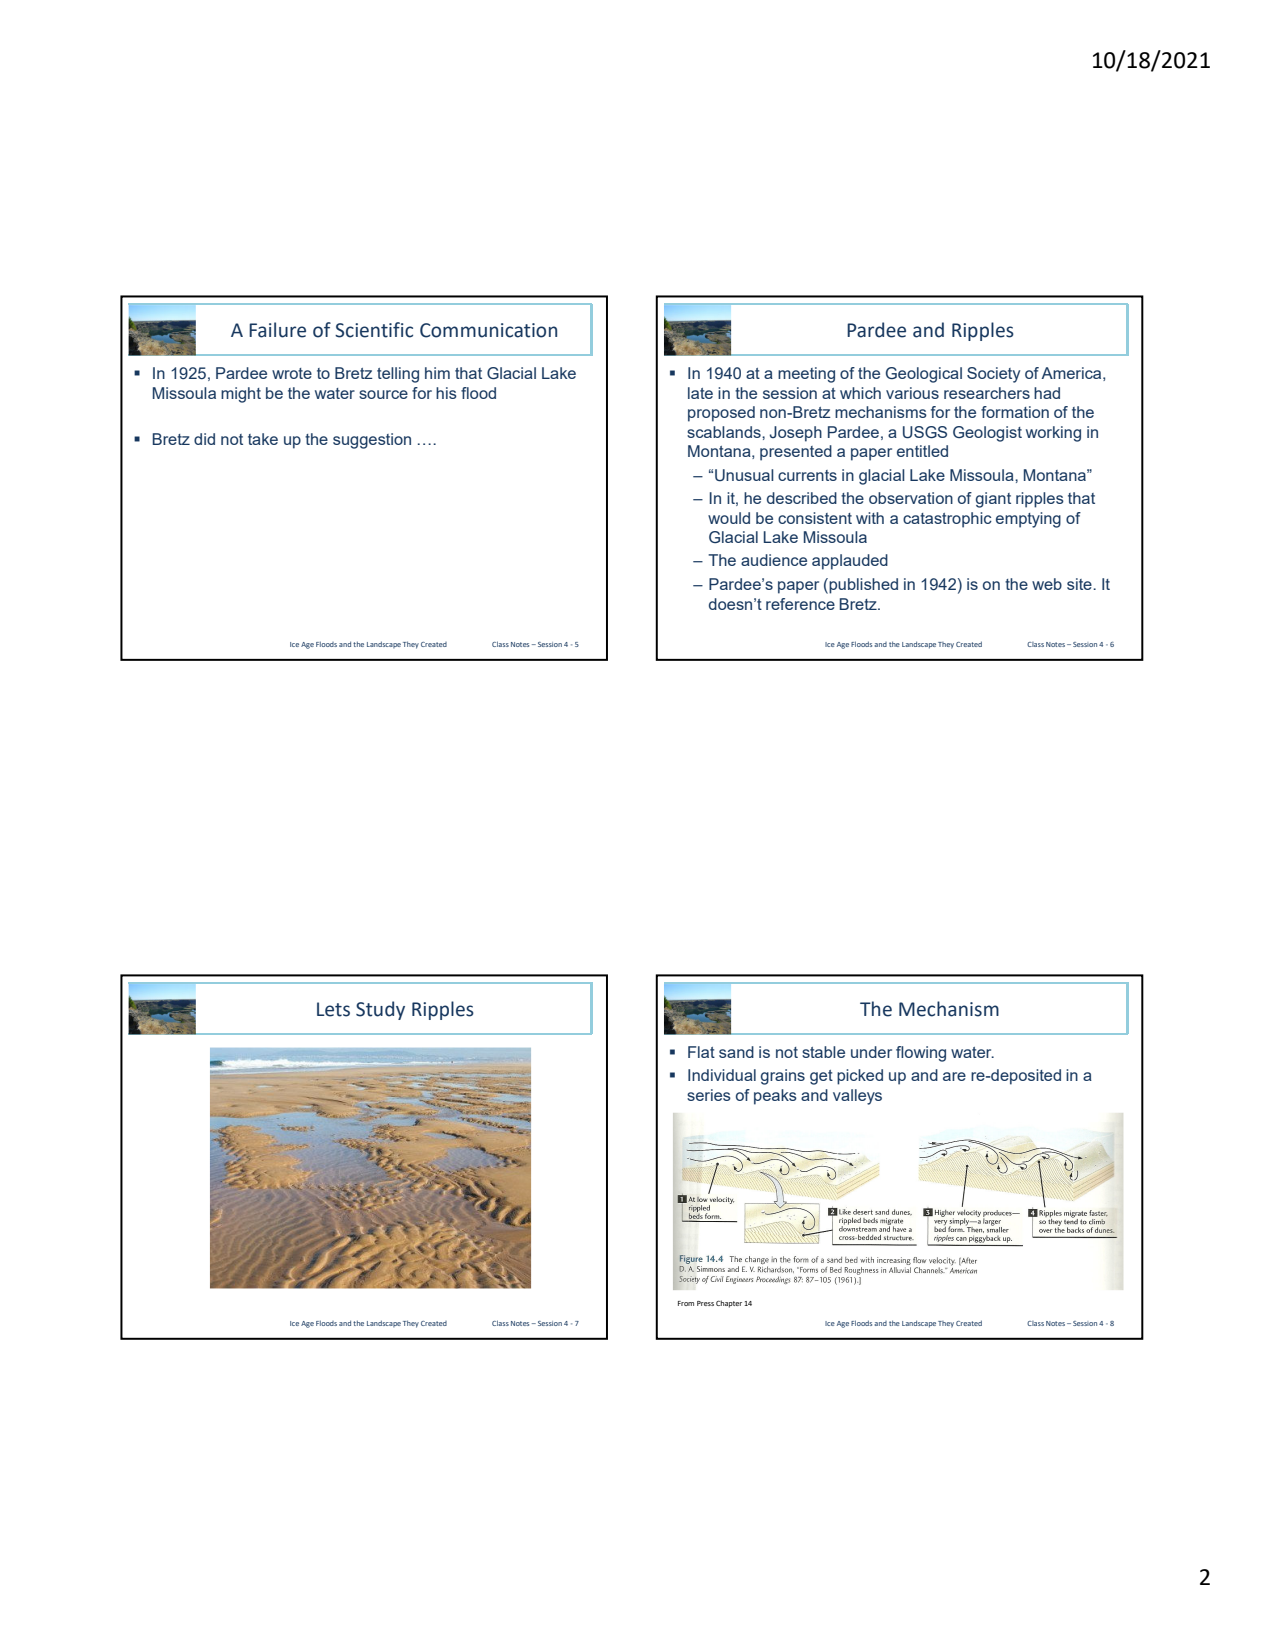 This screenshot has height=1636, width=1264. What do you see at coordinates (292, 373) in the screenshot?
I see `wrote` at bounding box center [292, 373].
